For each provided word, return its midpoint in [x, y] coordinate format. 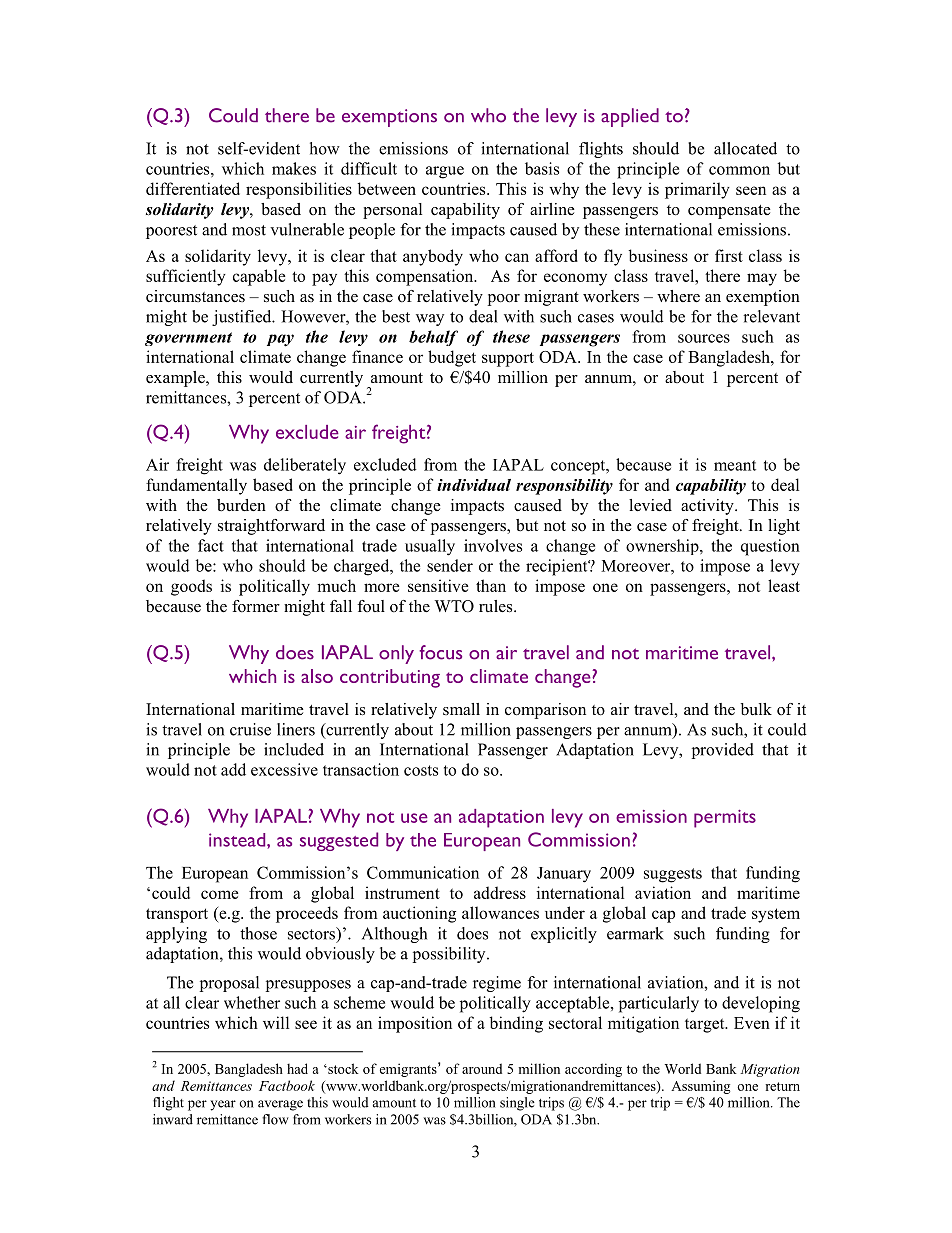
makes [294, 168]
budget [452, 358]
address [500, 892]
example [176, 379]
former [256, 606]
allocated [745, 148]
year [223, 1105]
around [482, 1068]
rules [497, 606]
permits [725, 819]
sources [704, 338]
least [784, 585]
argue [445, 172]
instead [238, 840]
